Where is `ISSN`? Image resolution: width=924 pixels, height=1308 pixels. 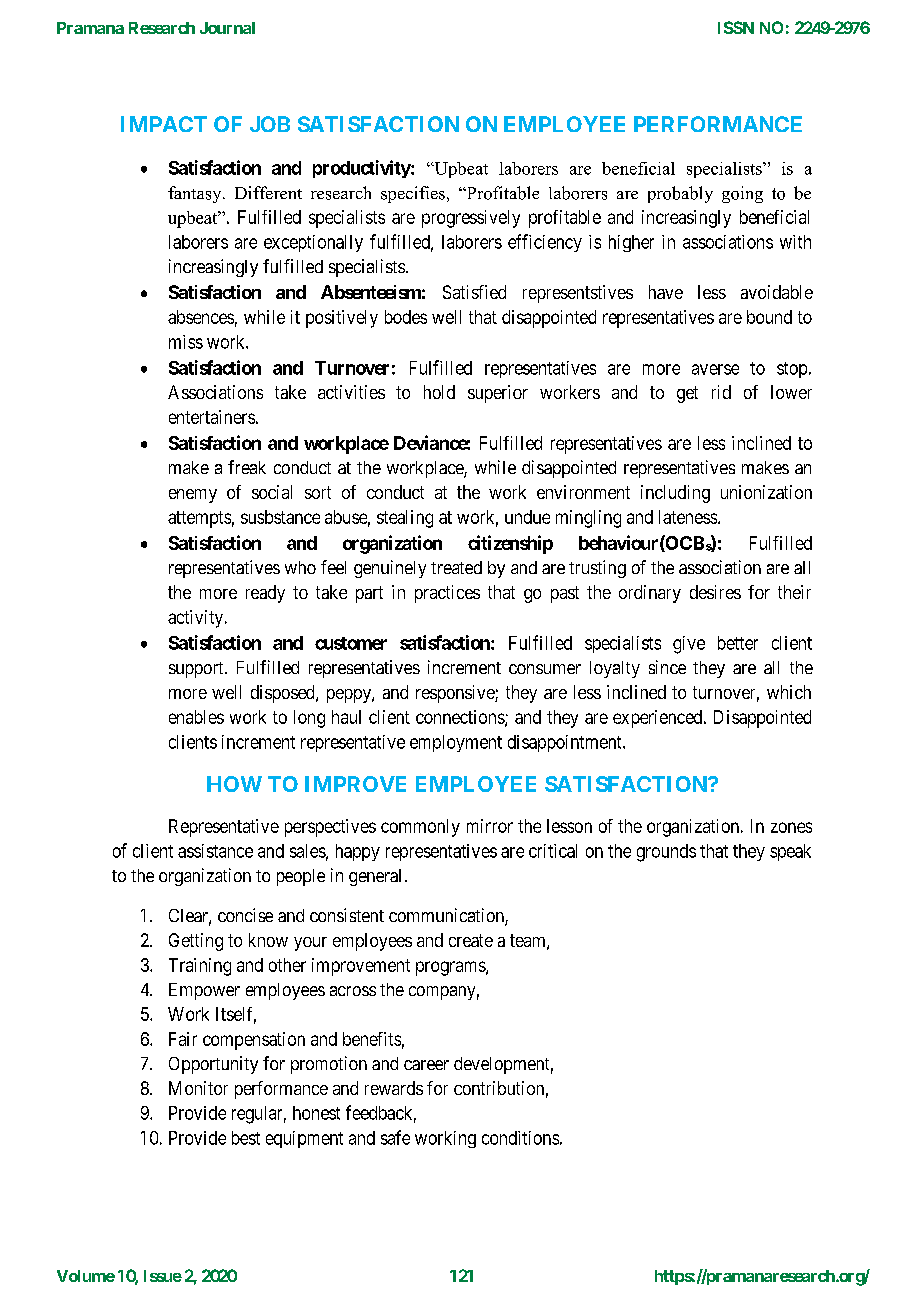
ISSN is located at coordinates (736, 27).
